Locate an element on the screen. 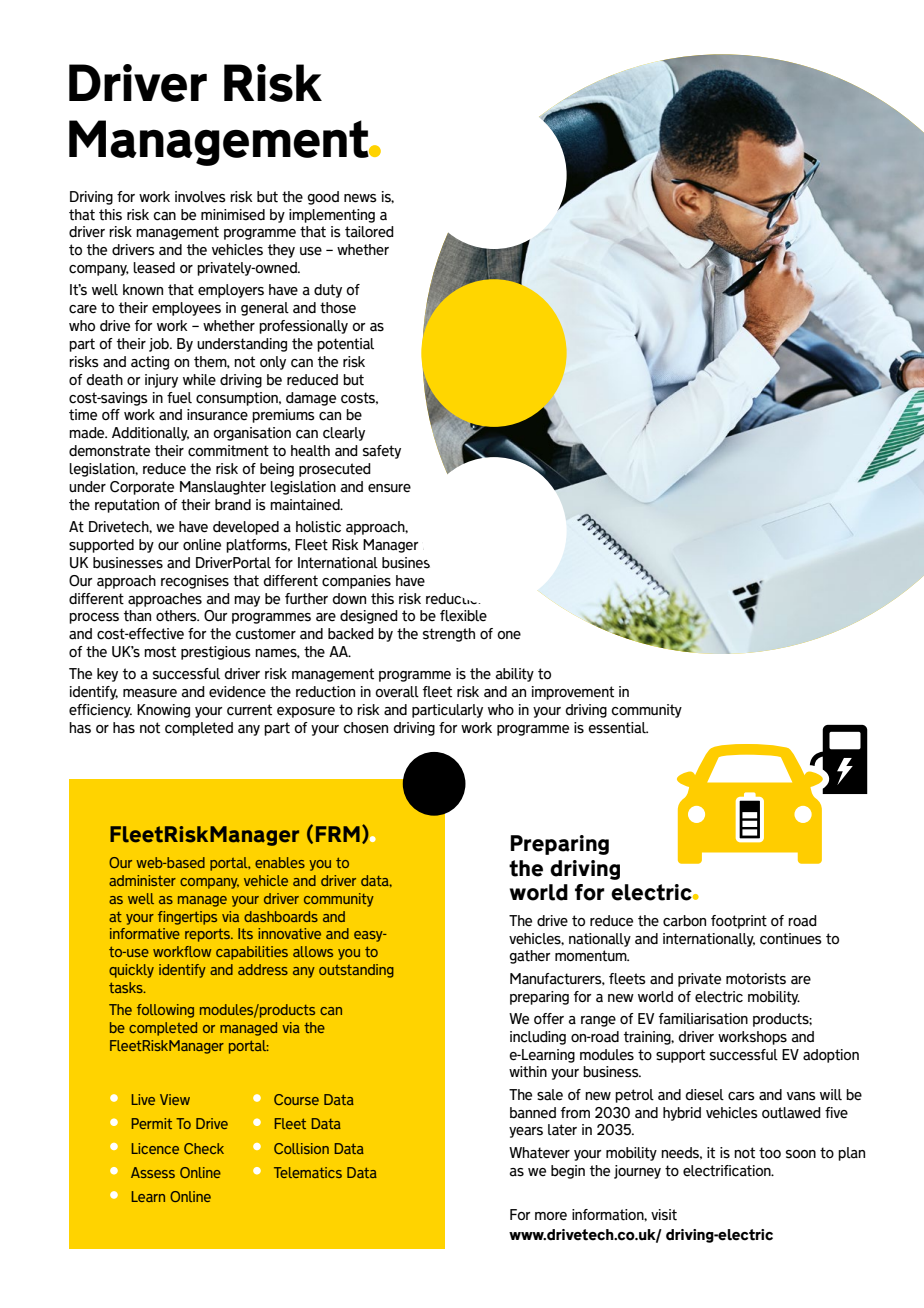 The width and height of the screenshot is (924, 1308). FRM is located at coordinates (338, 834).
